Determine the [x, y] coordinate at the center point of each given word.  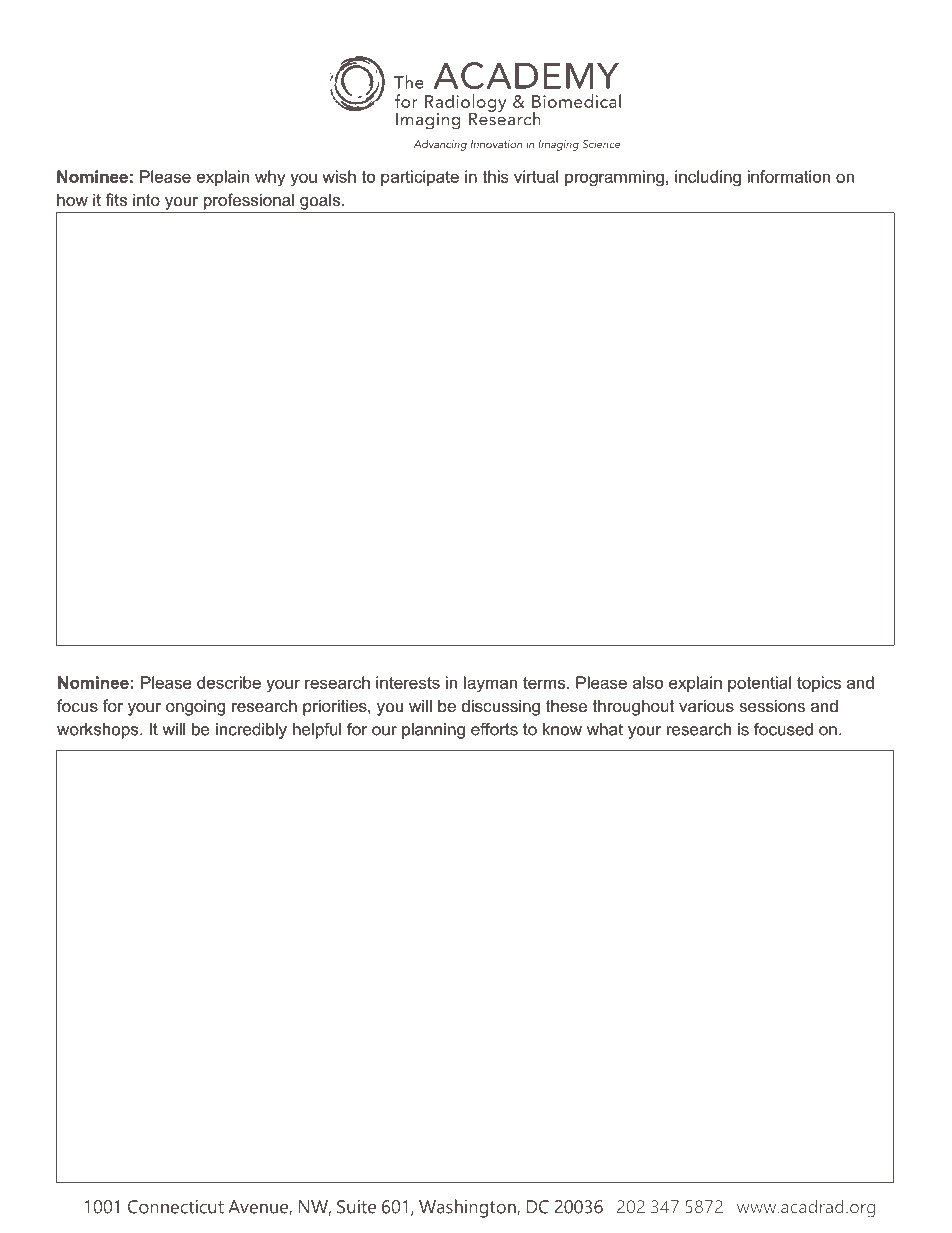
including [708, 178]
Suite [356, 1207]
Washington [468, 1208]
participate [420, 178]
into [146, 199]
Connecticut [176, 1207]
